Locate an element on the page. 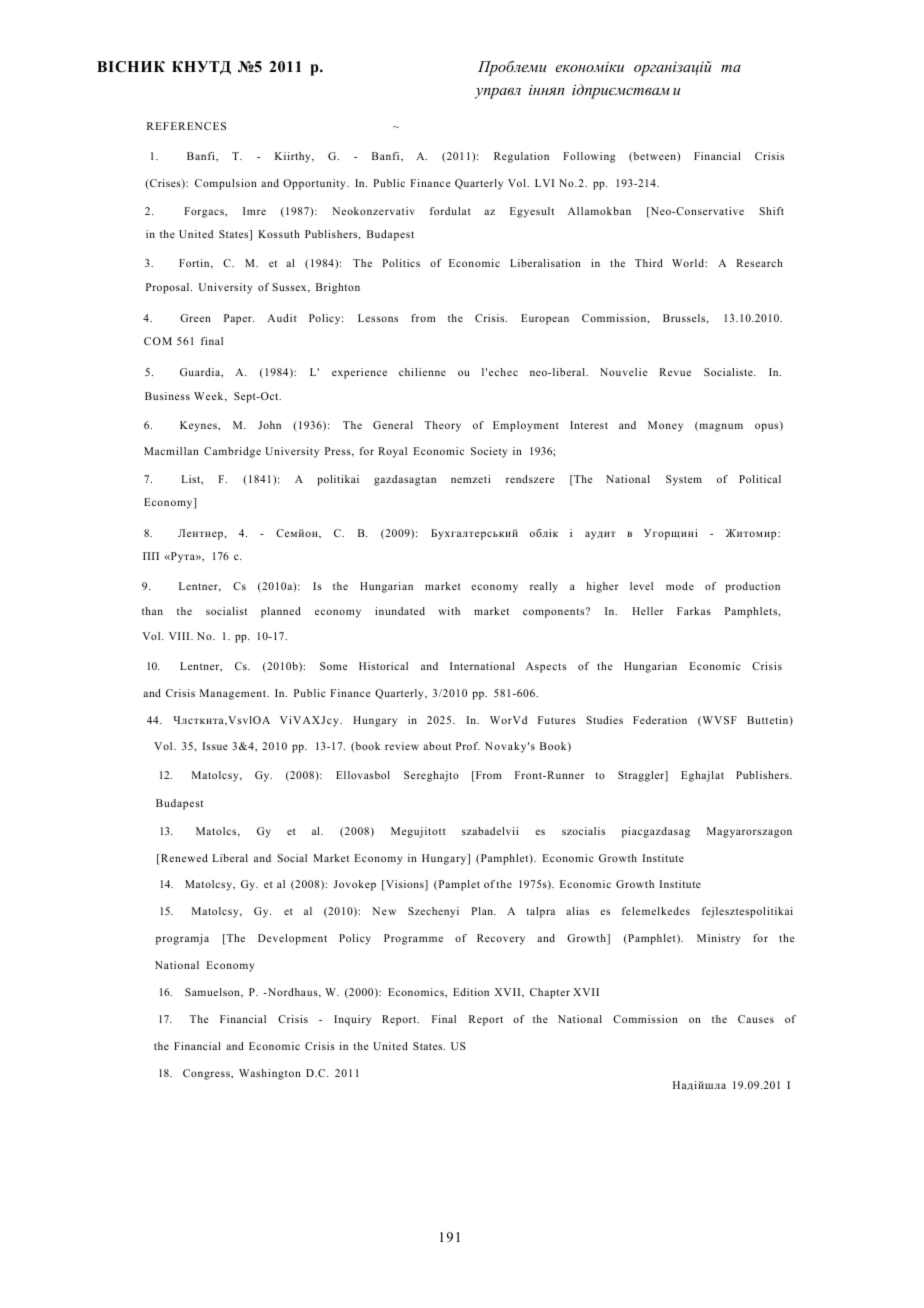 The width and height of the image is (924, 1308). Revue is located at coordinates (675, 372).
